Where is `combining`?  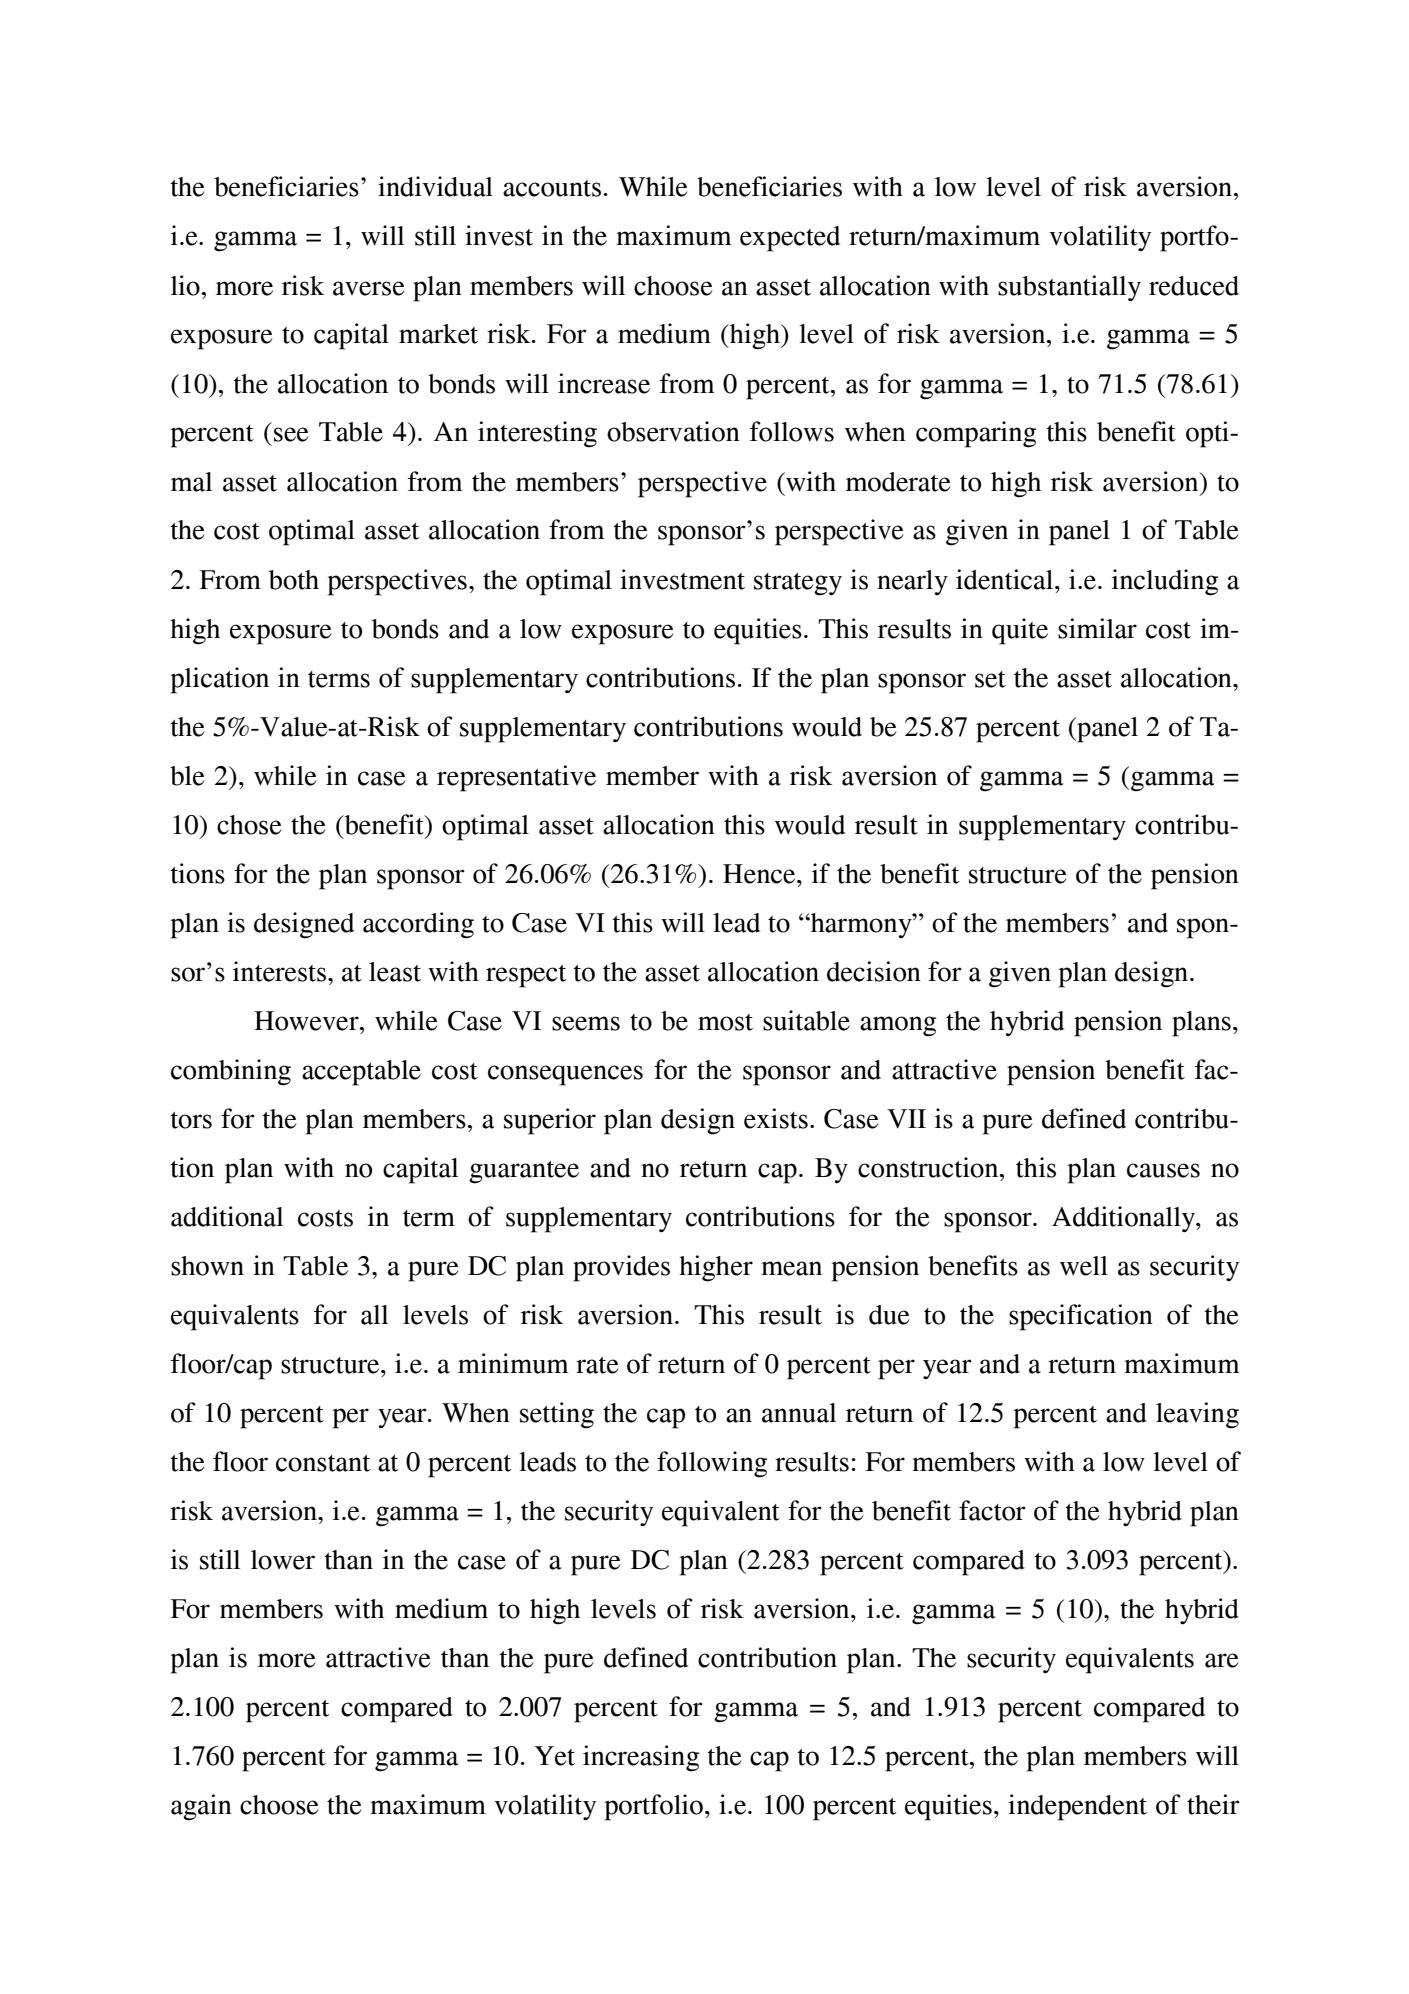
combining is located at coordinates (231, 1072).
